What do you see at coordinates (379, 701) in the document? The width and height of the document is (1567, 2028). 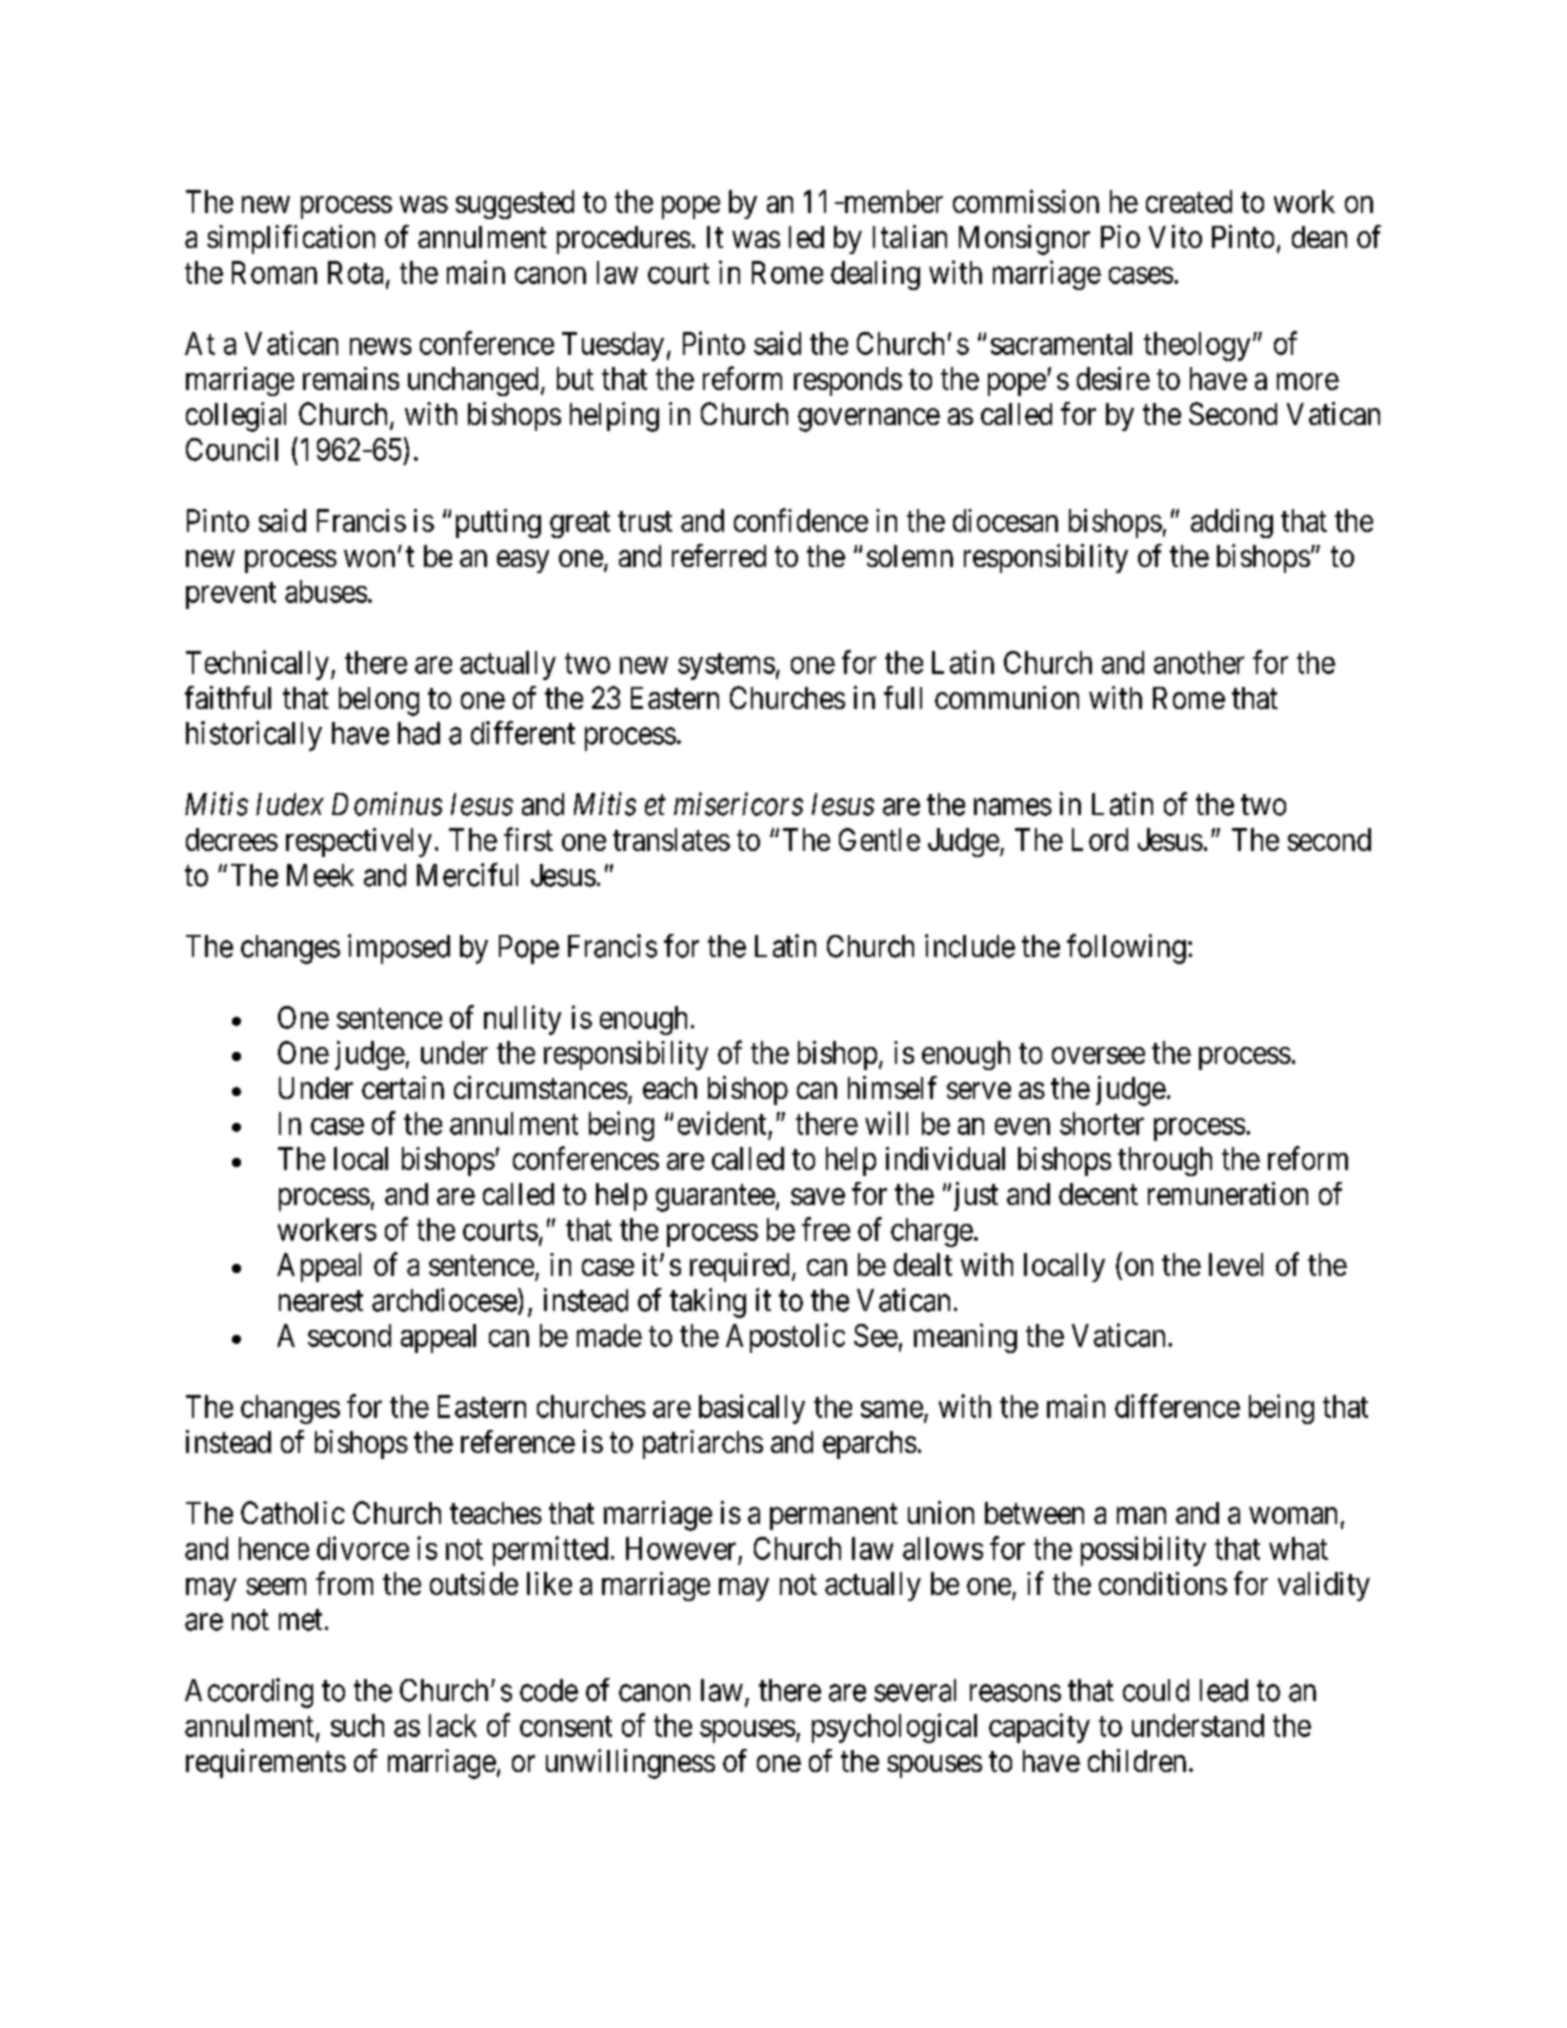 I see `belong` at bounding box center [379, 701].
